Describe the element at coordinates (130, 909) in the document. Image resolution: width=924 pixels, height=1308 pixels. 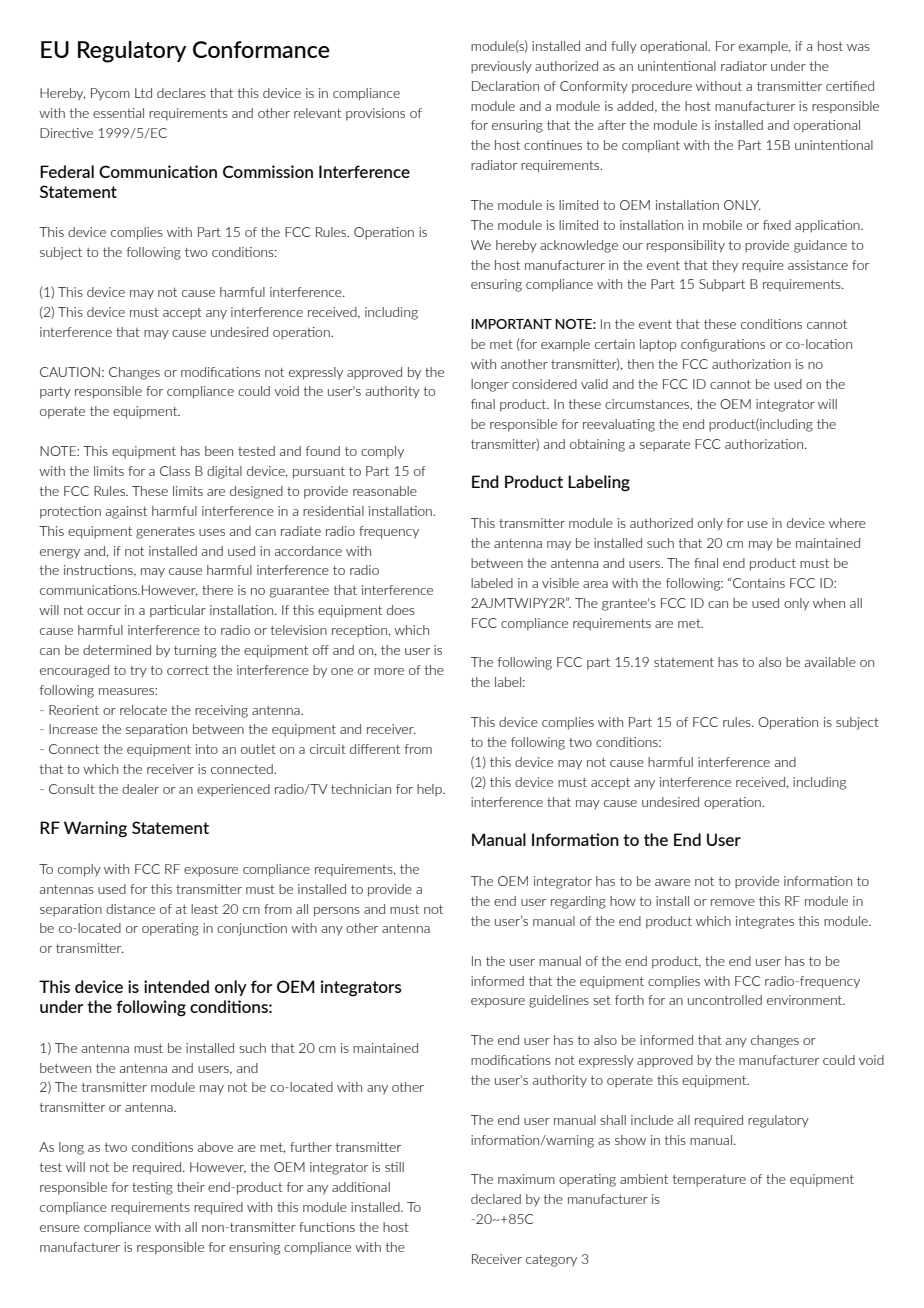
I see `distance` at that location.
